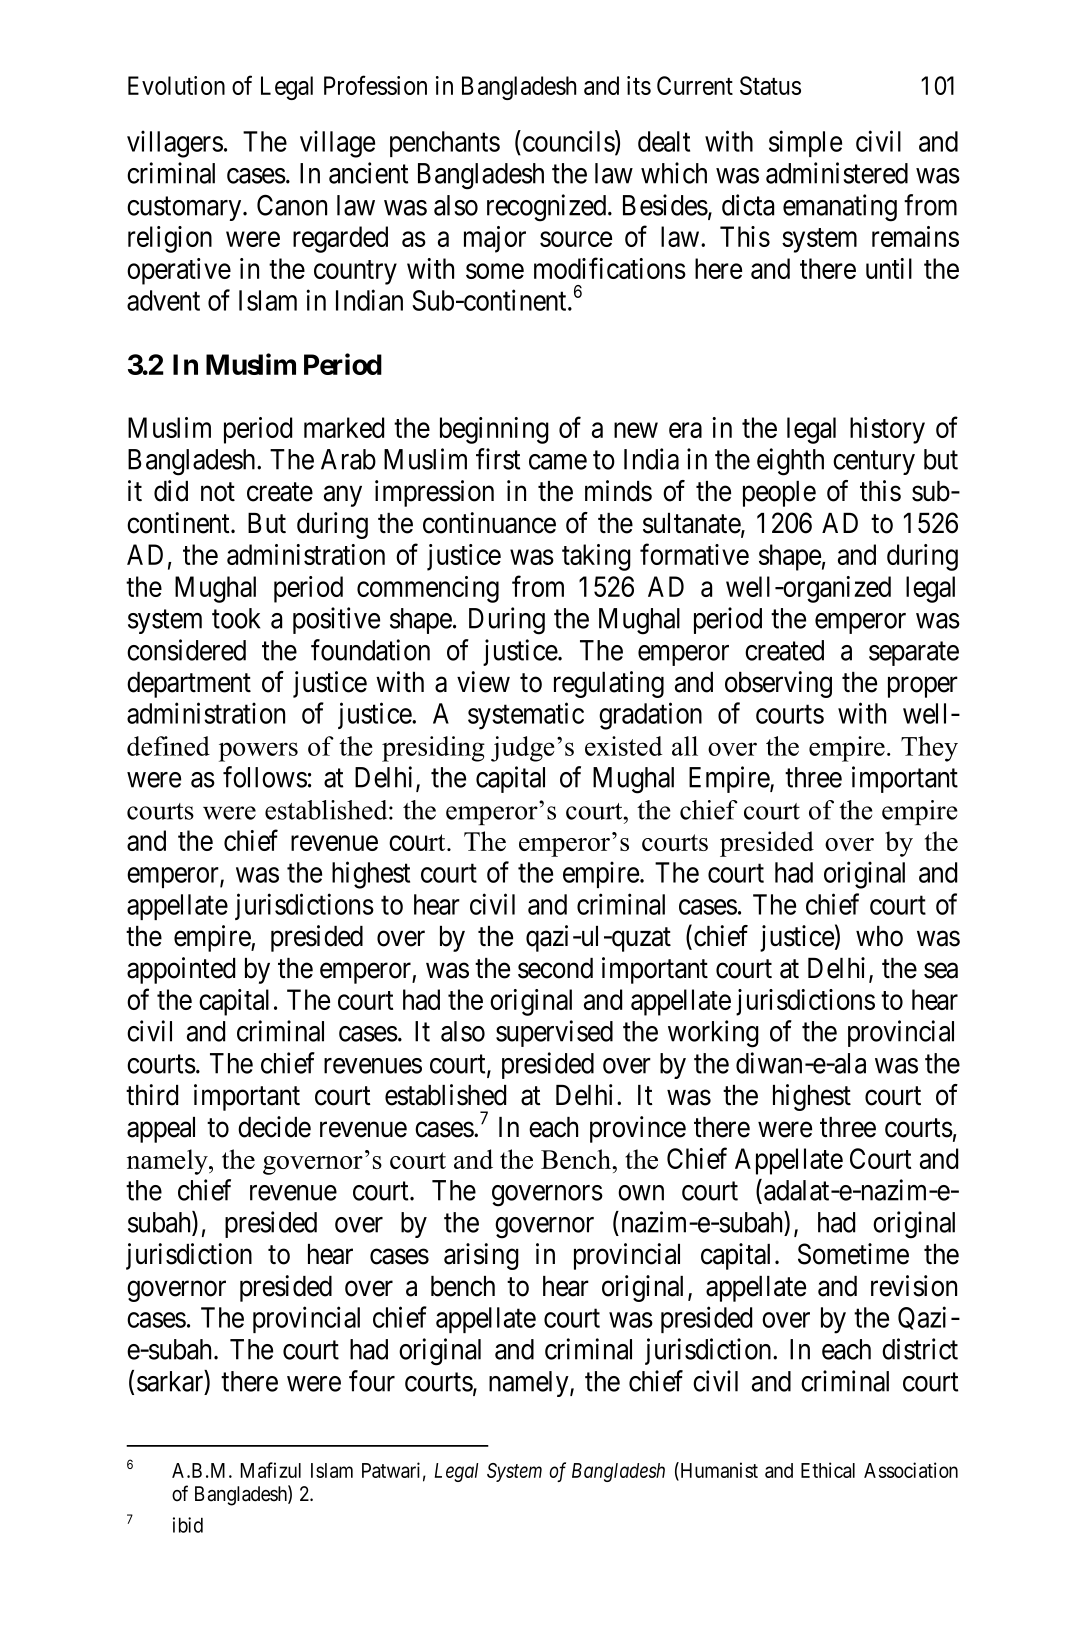 This screenshot has width=1085, height=1628. Describe the element at coordinates (372, 1381) in the screenshot. I see `four` at that location.
